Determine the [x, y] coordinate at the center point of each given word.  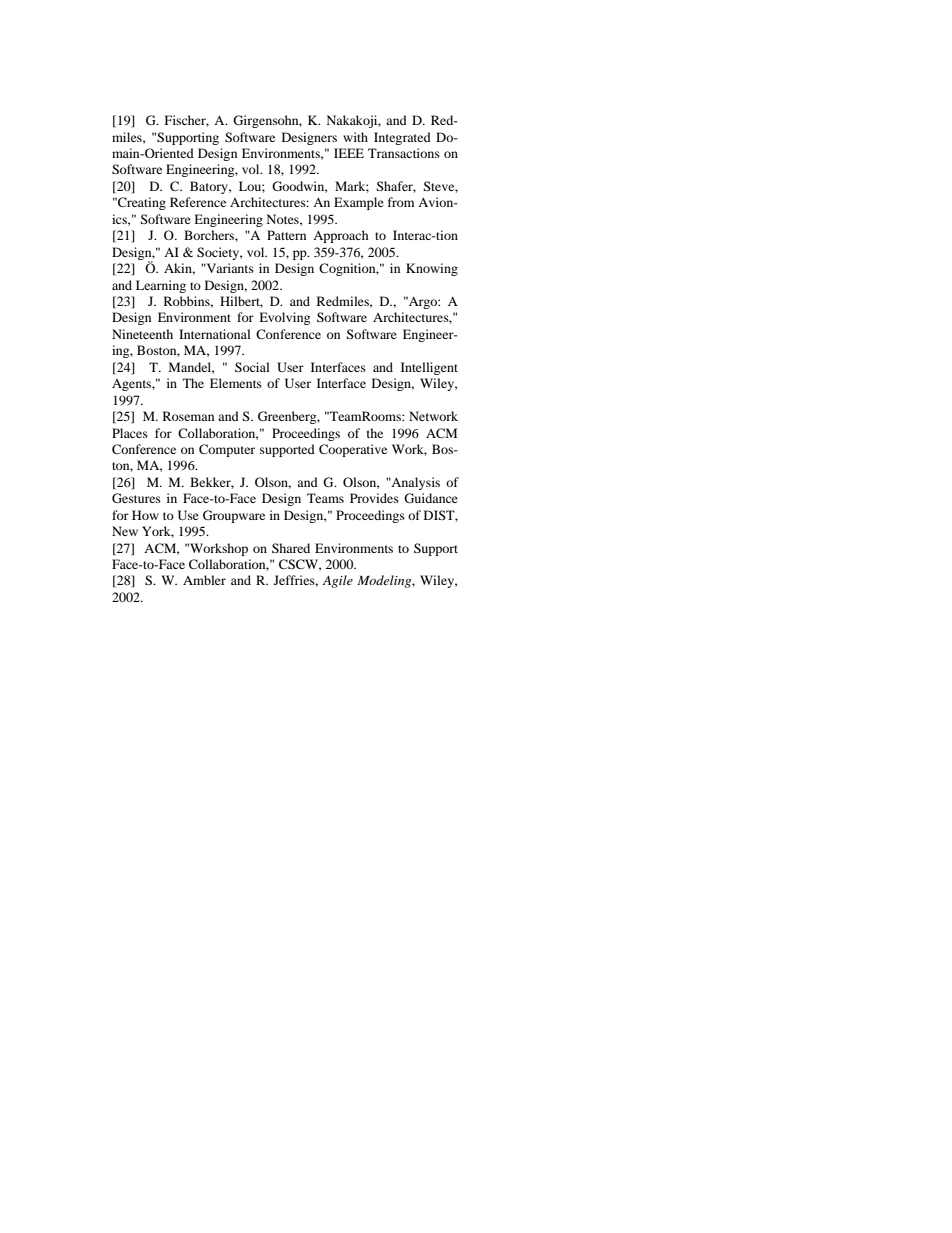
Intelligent [429, 368]
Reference [198, 202]
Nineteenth [142, 334]
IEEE [349, 153]
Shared [291, 548]
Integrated [402, 138]
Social [252, 367]
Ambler [204, 580]
